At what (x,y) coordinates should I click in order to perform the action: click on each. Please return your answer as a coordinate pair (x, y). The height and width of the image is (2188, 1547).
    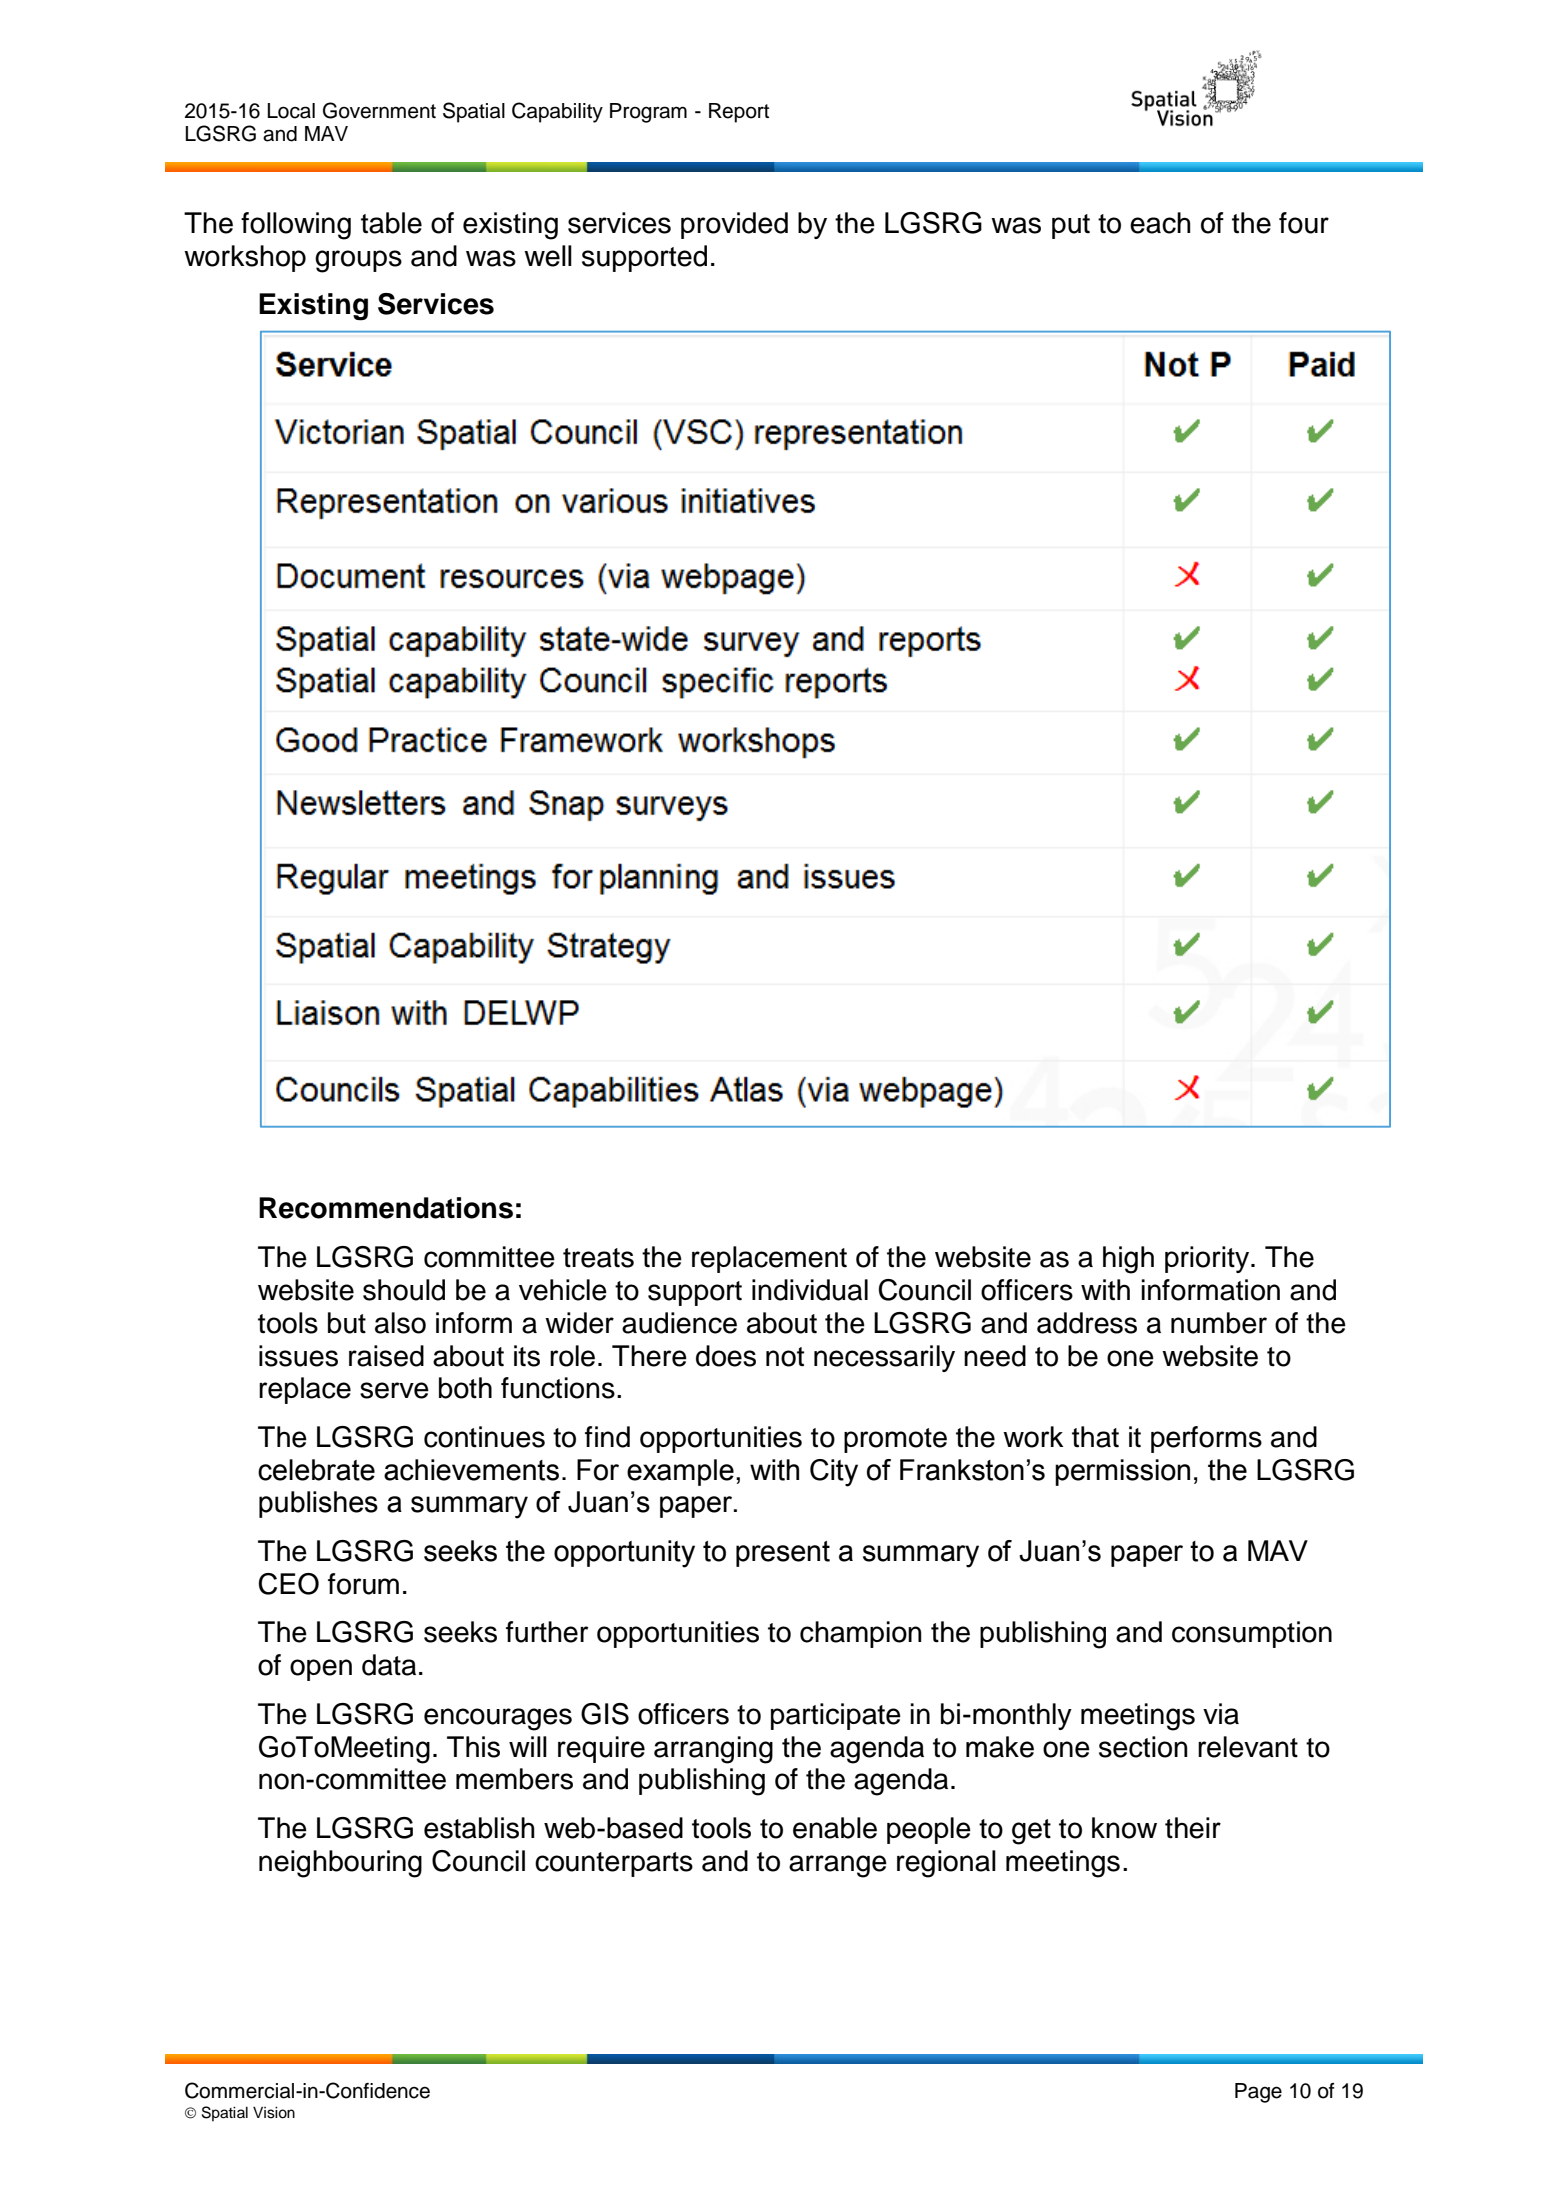
    Looking at the image, I should click on (1160, 223).
